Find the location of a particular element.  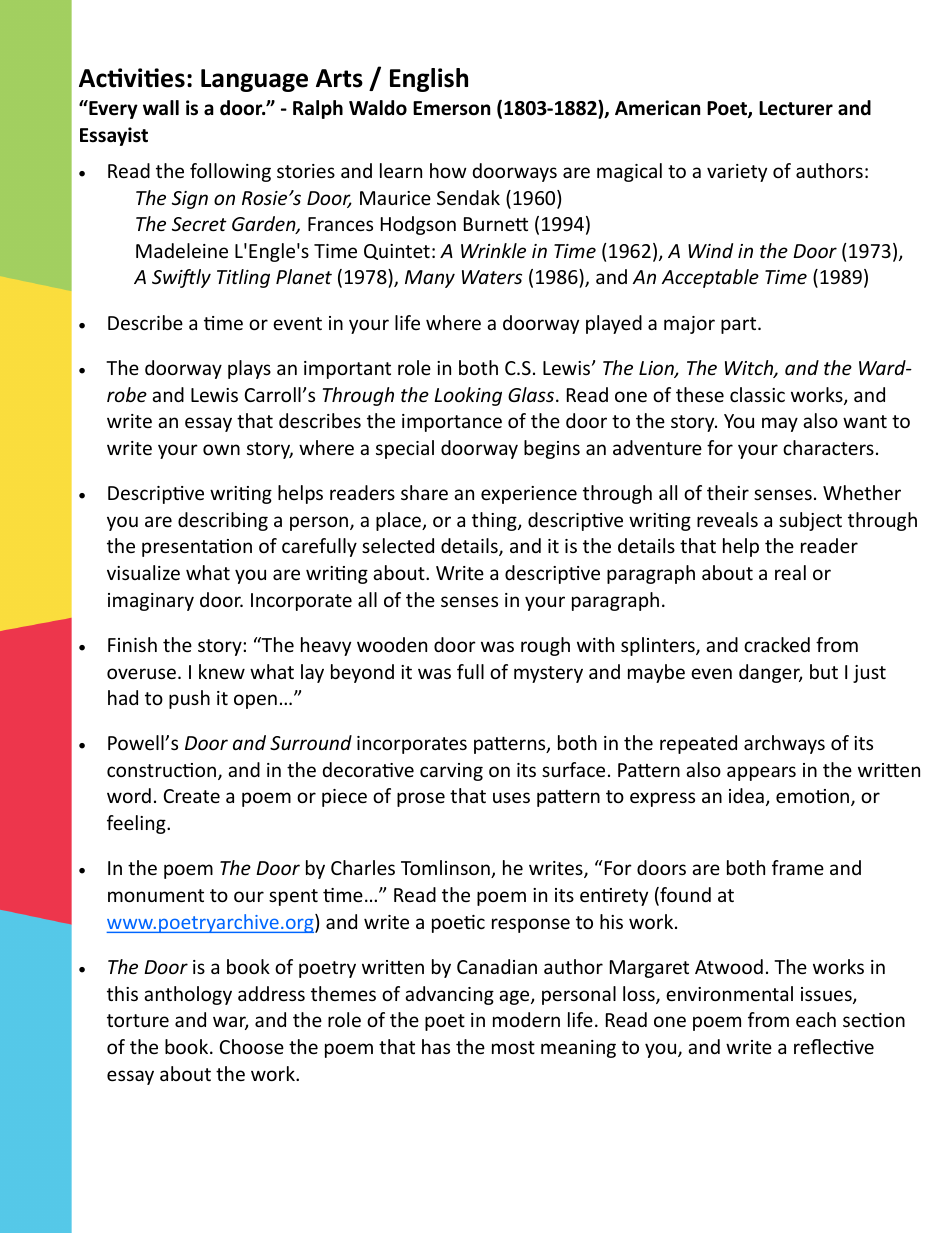

anthology is located at coordinates (188, 995).
